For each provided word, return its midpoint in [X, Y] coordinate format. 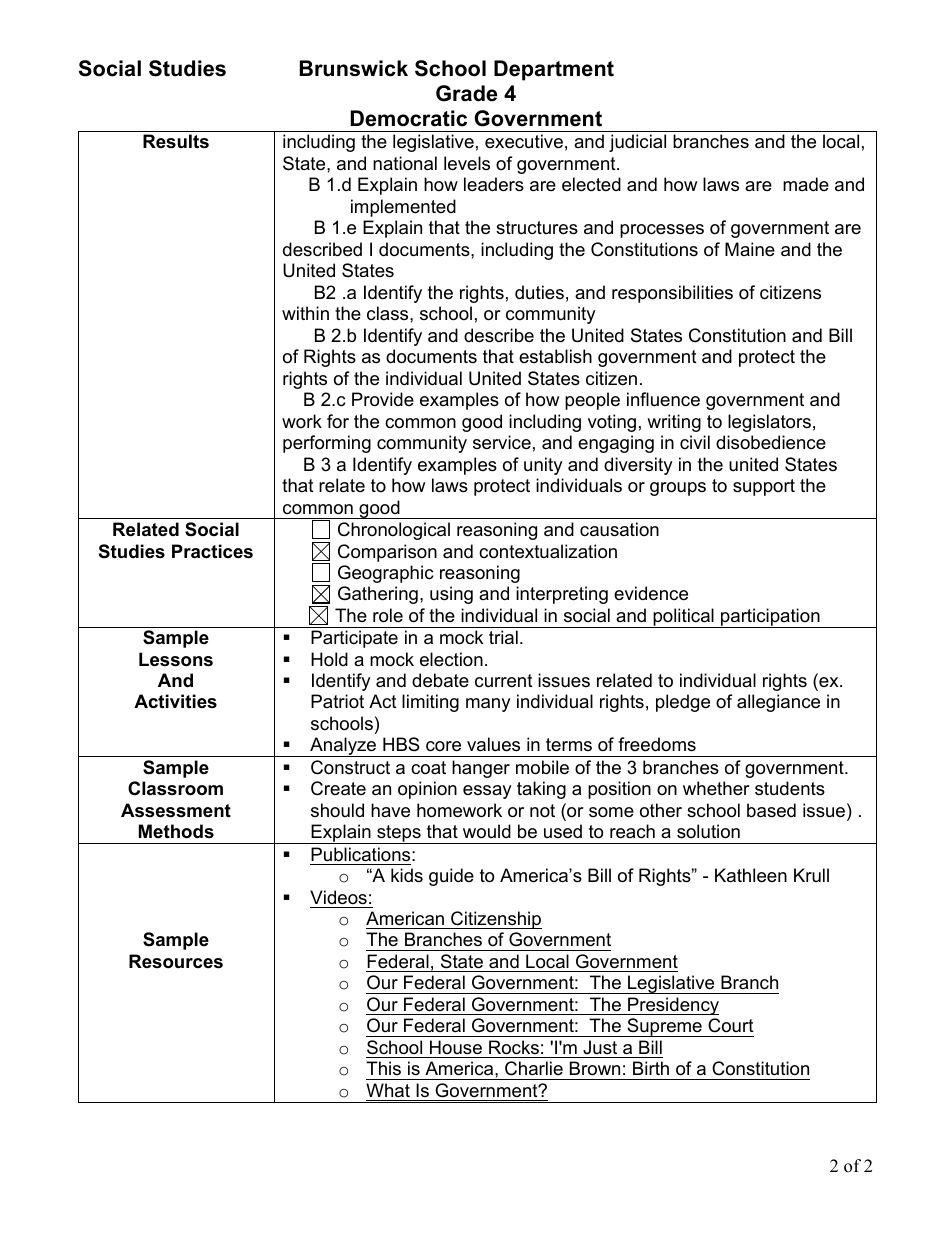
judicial [637, 143]
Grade [466, 93]
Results [176, 141]
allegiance [778, 703]
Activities [175, 701]
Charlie [534, 1068]
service [502, 442]
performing [327, 444]
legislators [769, 423]
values [493, 744]
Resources [176, 961]
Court [731, 1025]
